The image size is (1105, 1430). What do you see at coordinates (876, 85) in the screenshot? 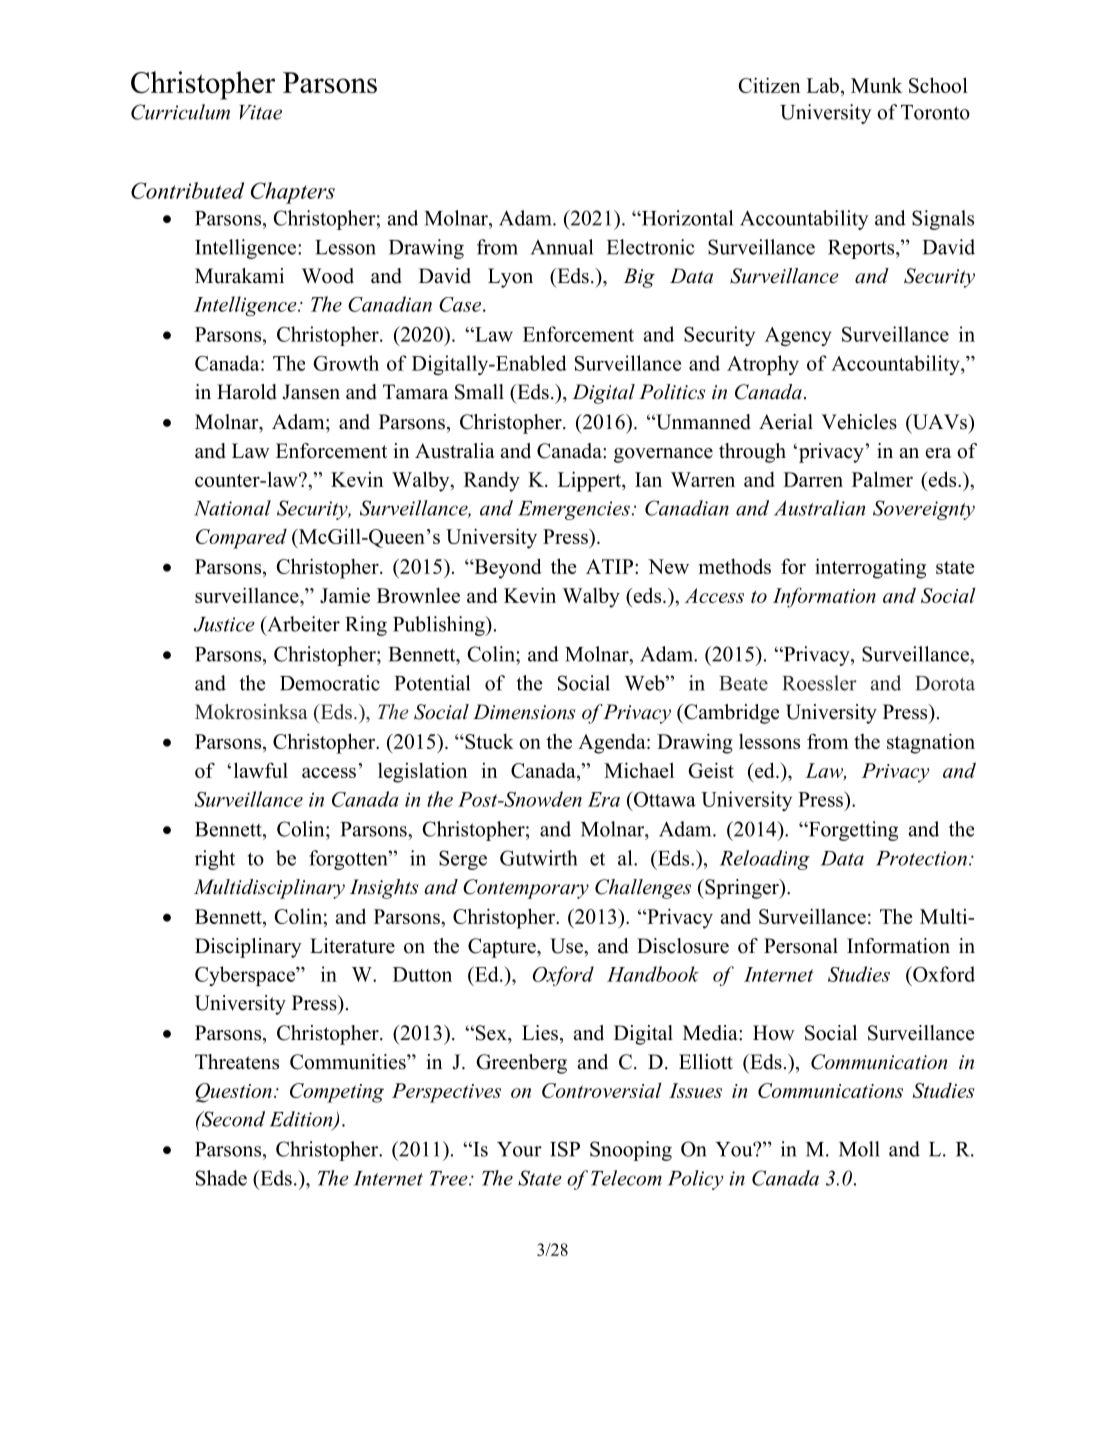
I see `Munk` at bounding box center [876, 85].
